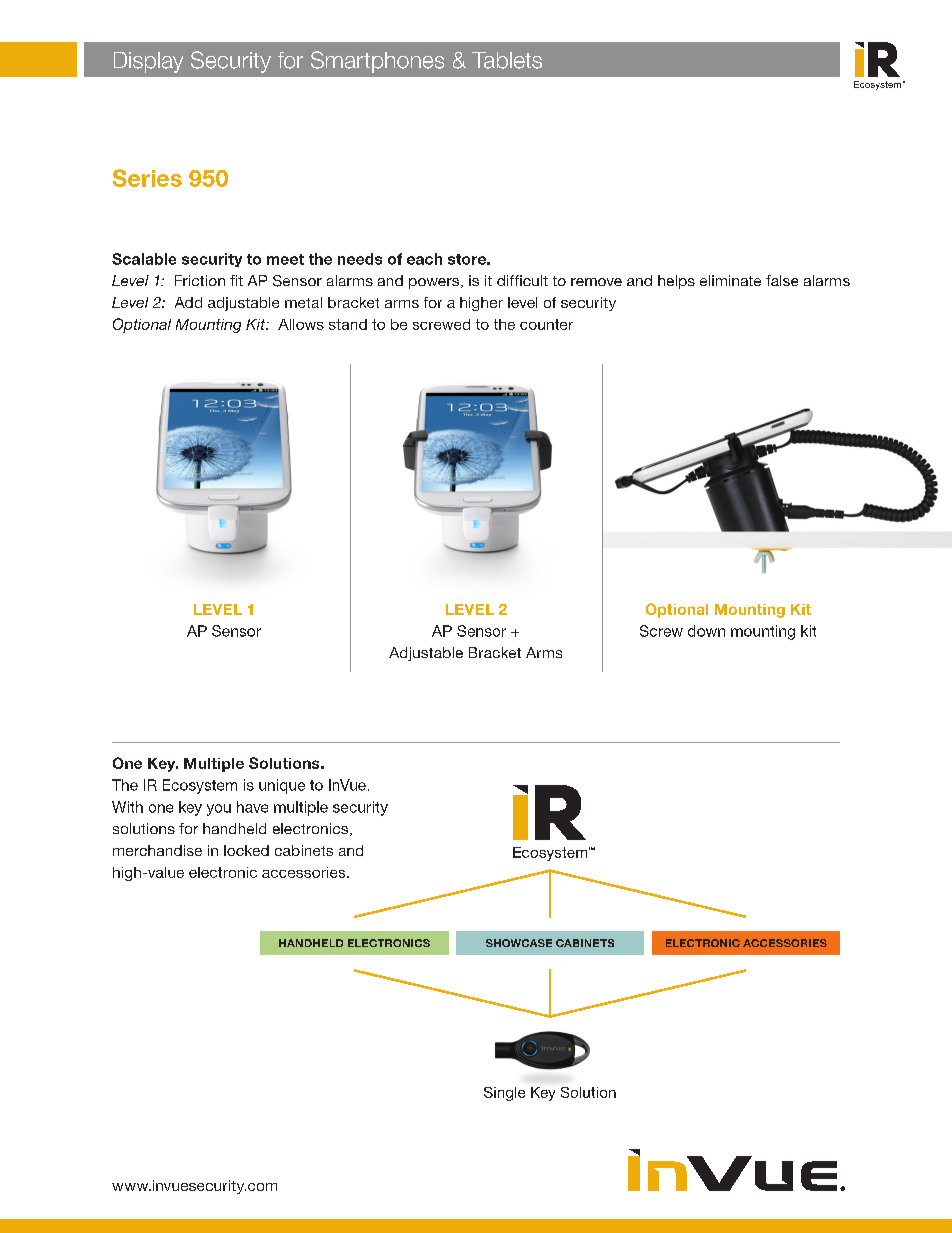  Describe the element at coordinates (282, 786) in the screenshot. I see `unique` at that location.
